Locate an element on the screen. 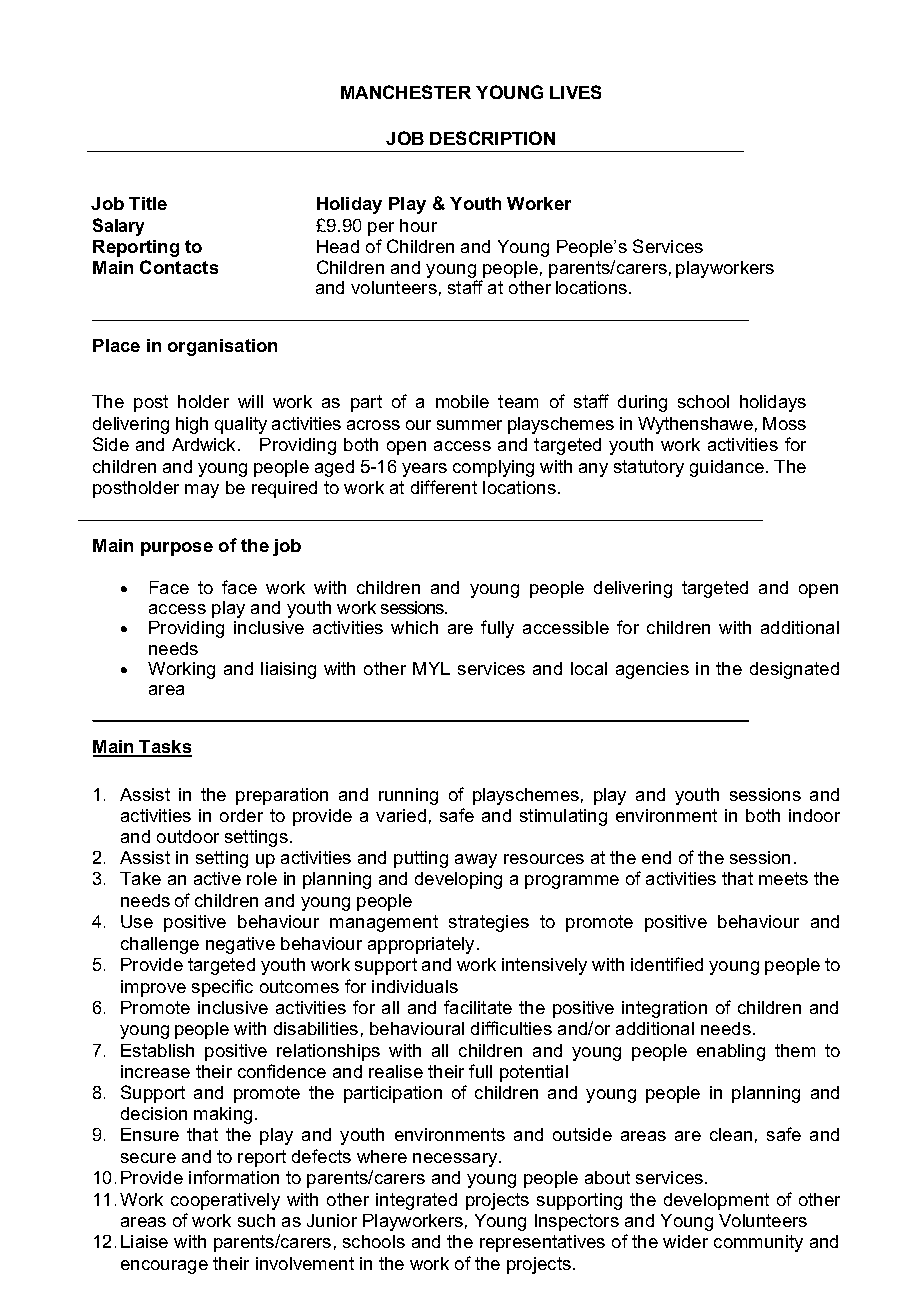  DESCRIPTION is located at coordinates (492, 138).
